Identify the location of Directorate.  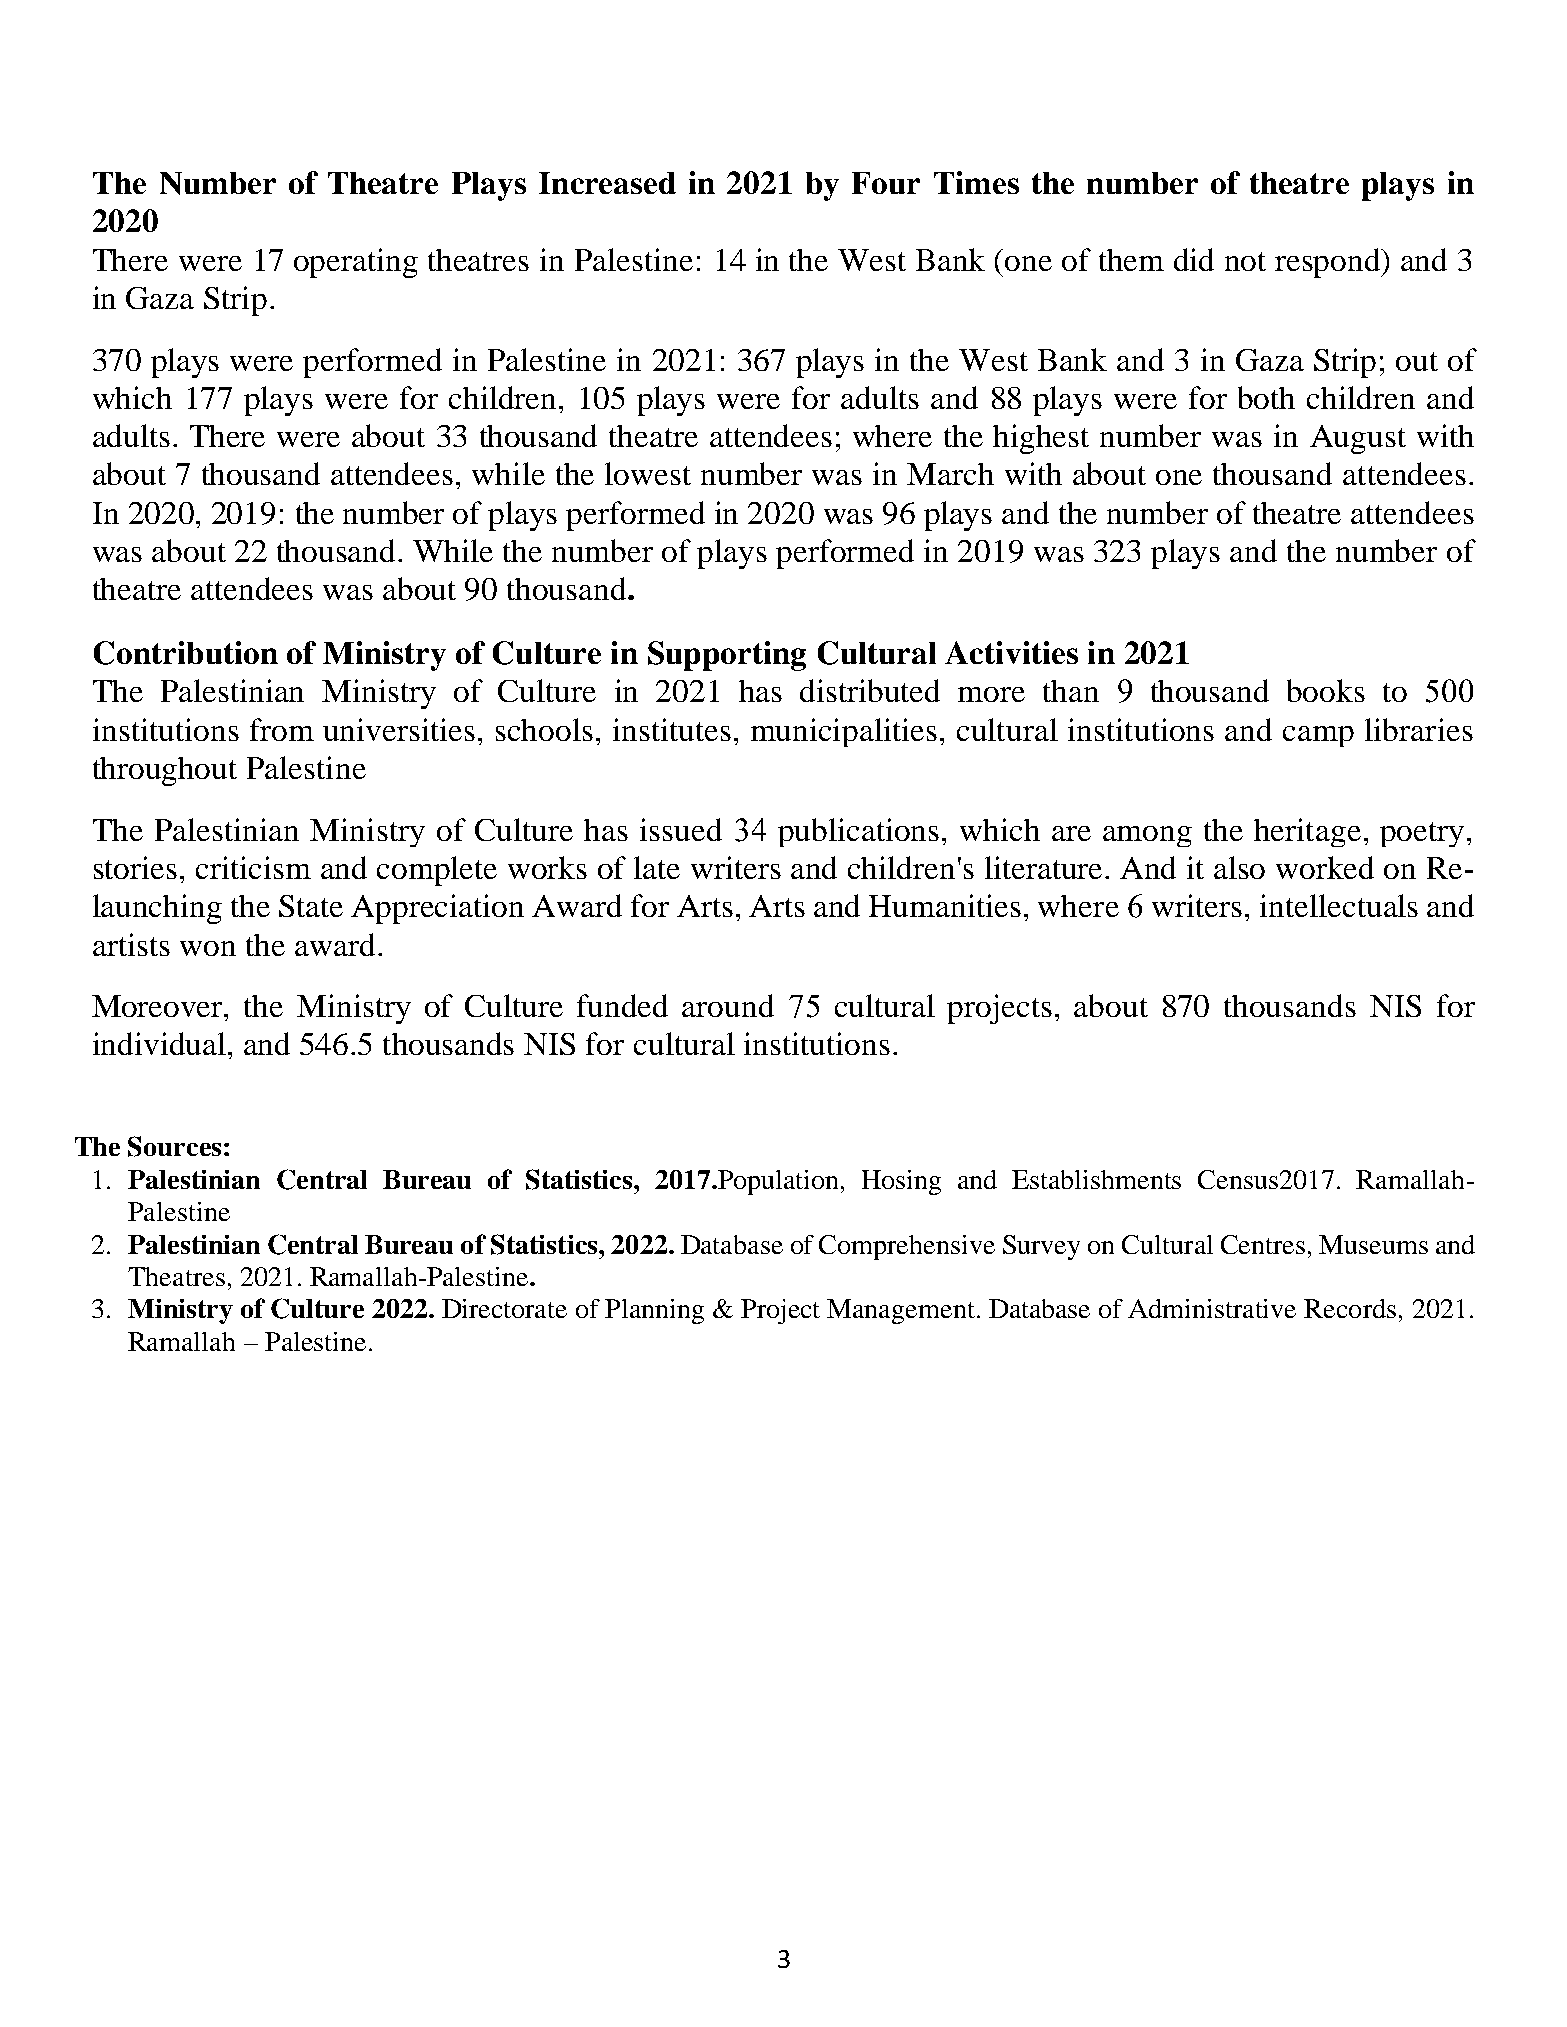
(504, 1308).
